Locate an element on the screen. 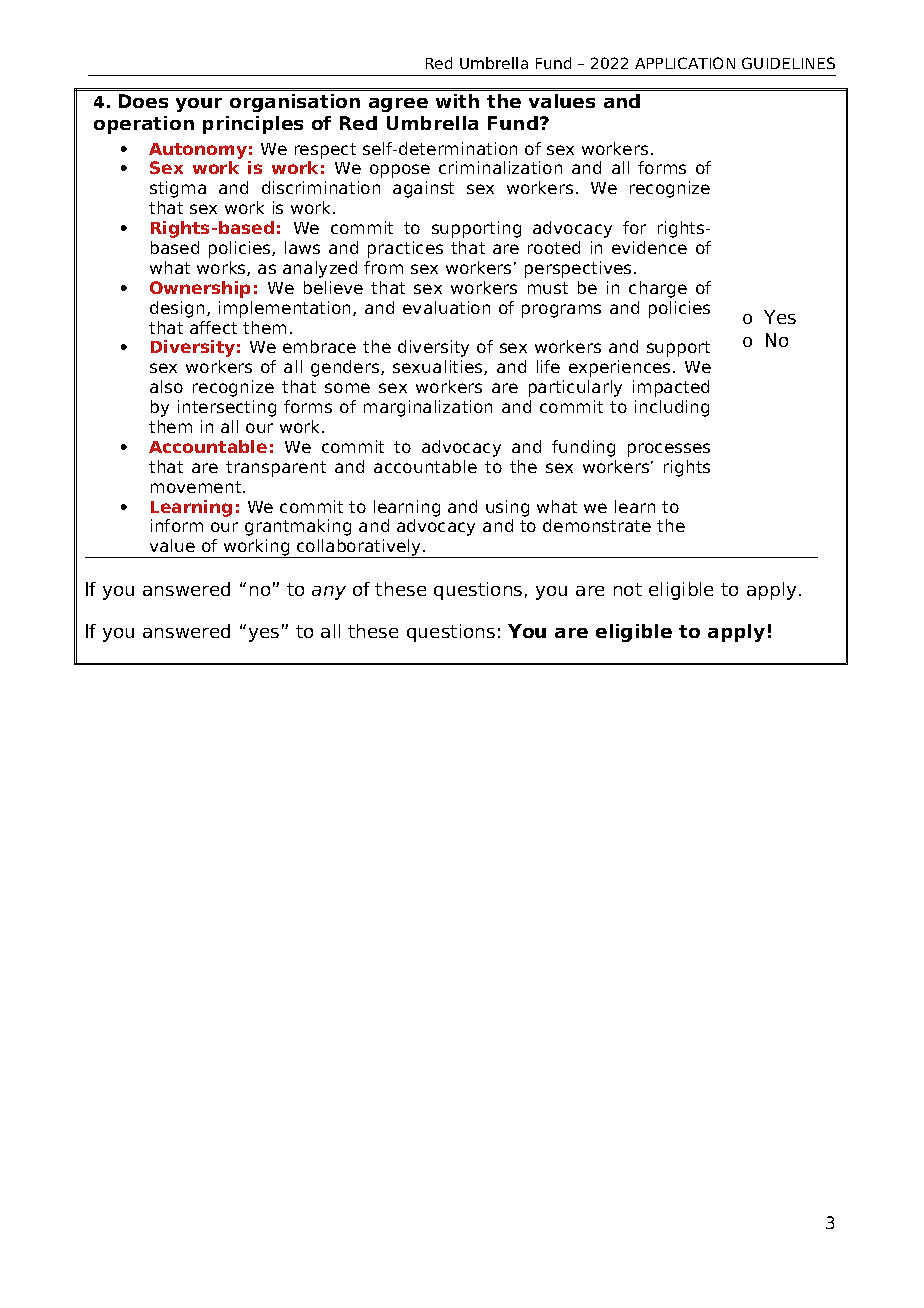 Image resolution: width=924 pixels, height=1308 pixels. collaboratively is located at coordinates (359, 548).
